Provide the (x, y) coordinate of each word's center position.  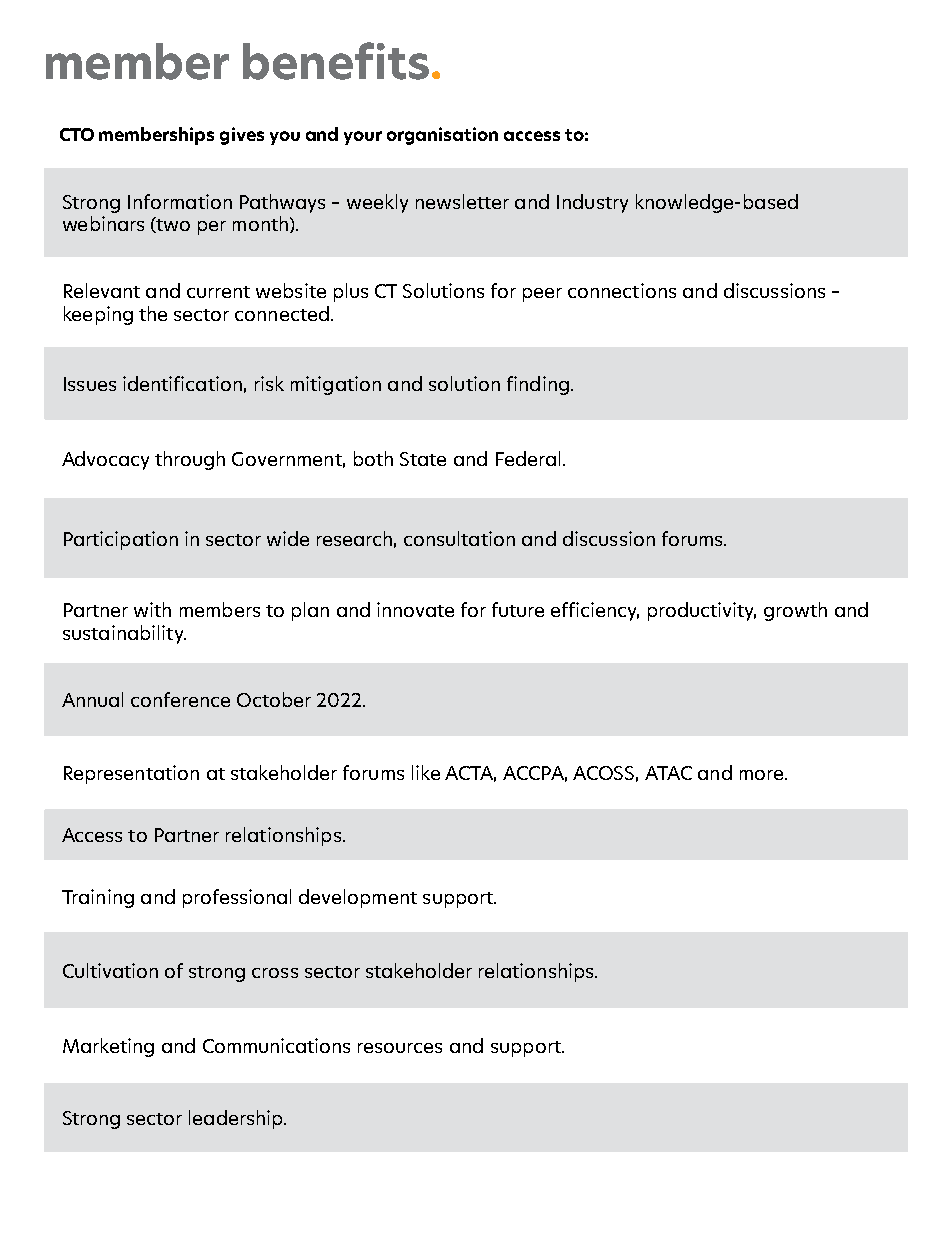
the (153, 313)
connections (622, 290)
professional (237, 898)
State (423, 459)
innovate (415, 609)
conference (180, 699)
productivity (702, 611)
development (358, 898)
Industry (592, 203)
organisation (442, 136)
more (761, 775)
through (190, 460)
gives (242, 136)
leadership (237, 1119)
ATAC (668, 773)
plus (351, 292)
